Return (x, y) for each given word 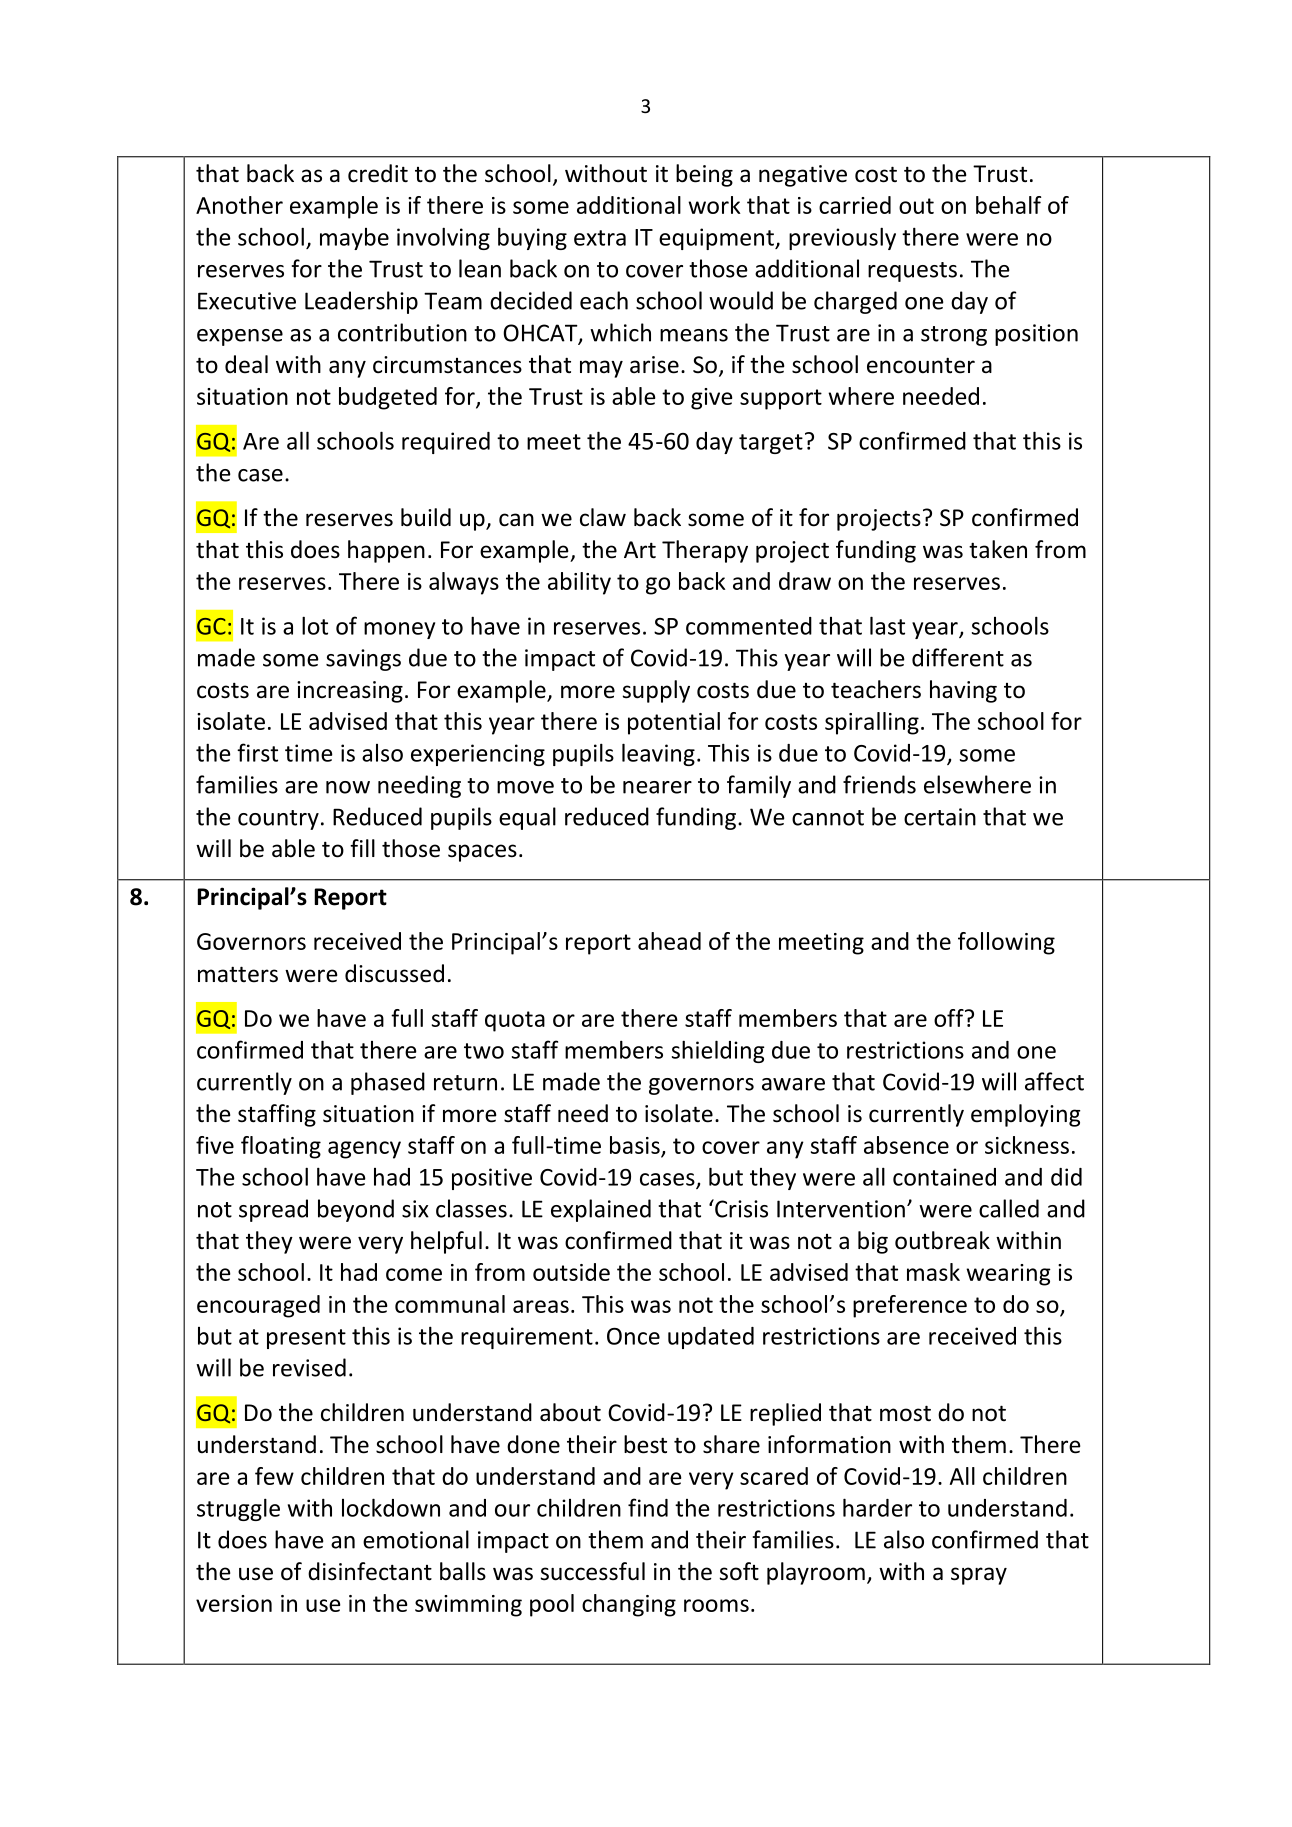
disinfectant (370, 1571)
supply (656, 691)
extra (600, 238)
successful (592, 1571)
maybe (354, 239)
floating (281, 1147)
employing (1026, 1115)
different (958, 657)
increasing (350, 692)
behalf (1008, 205)
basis (635, 1145)
